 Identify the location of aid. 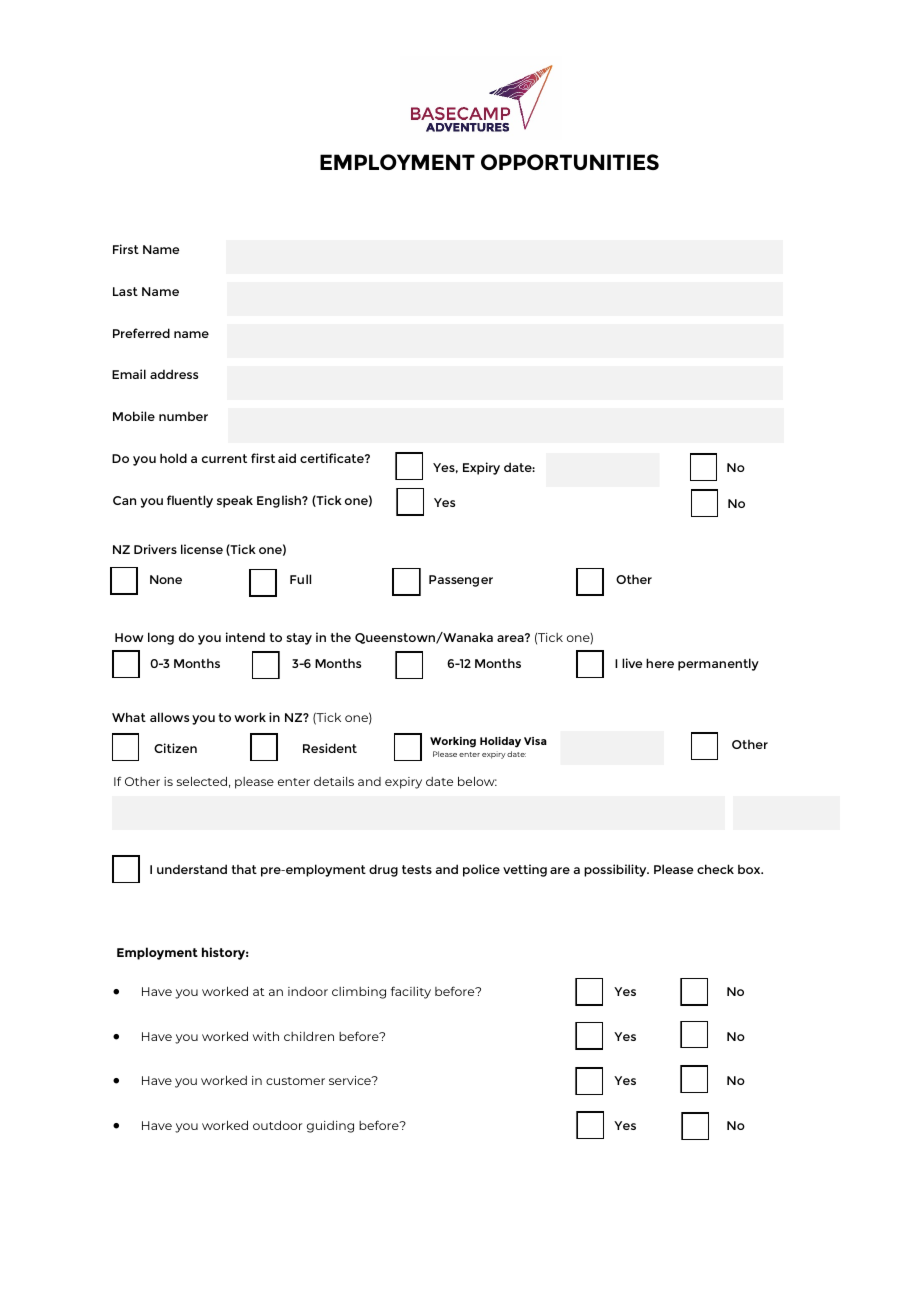
(287, 458).
